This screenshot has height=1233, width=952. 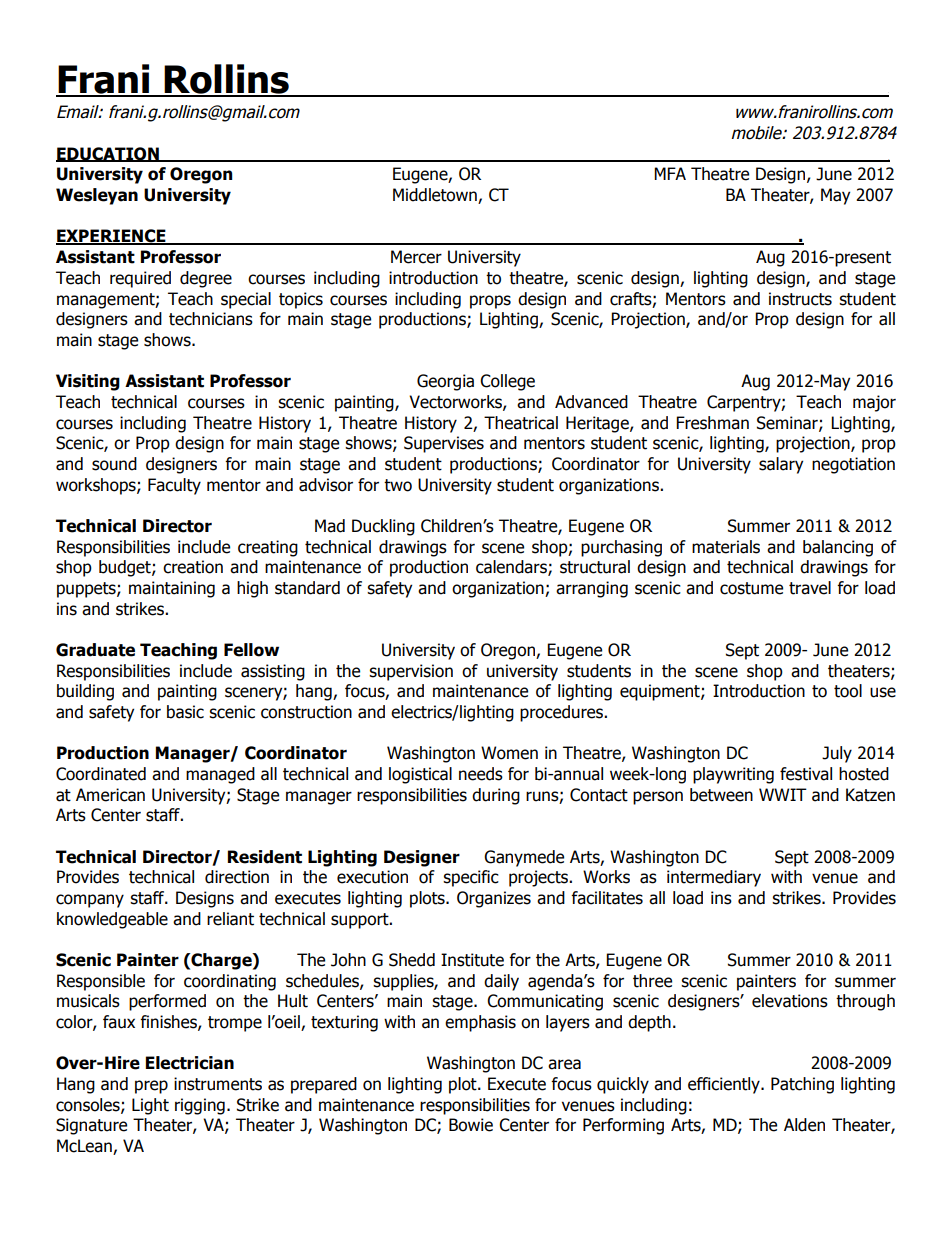 What do you see at coordinates (471, 1125) in the screenshot?
I see `Bowie` at bounding box center [471, 1125].
